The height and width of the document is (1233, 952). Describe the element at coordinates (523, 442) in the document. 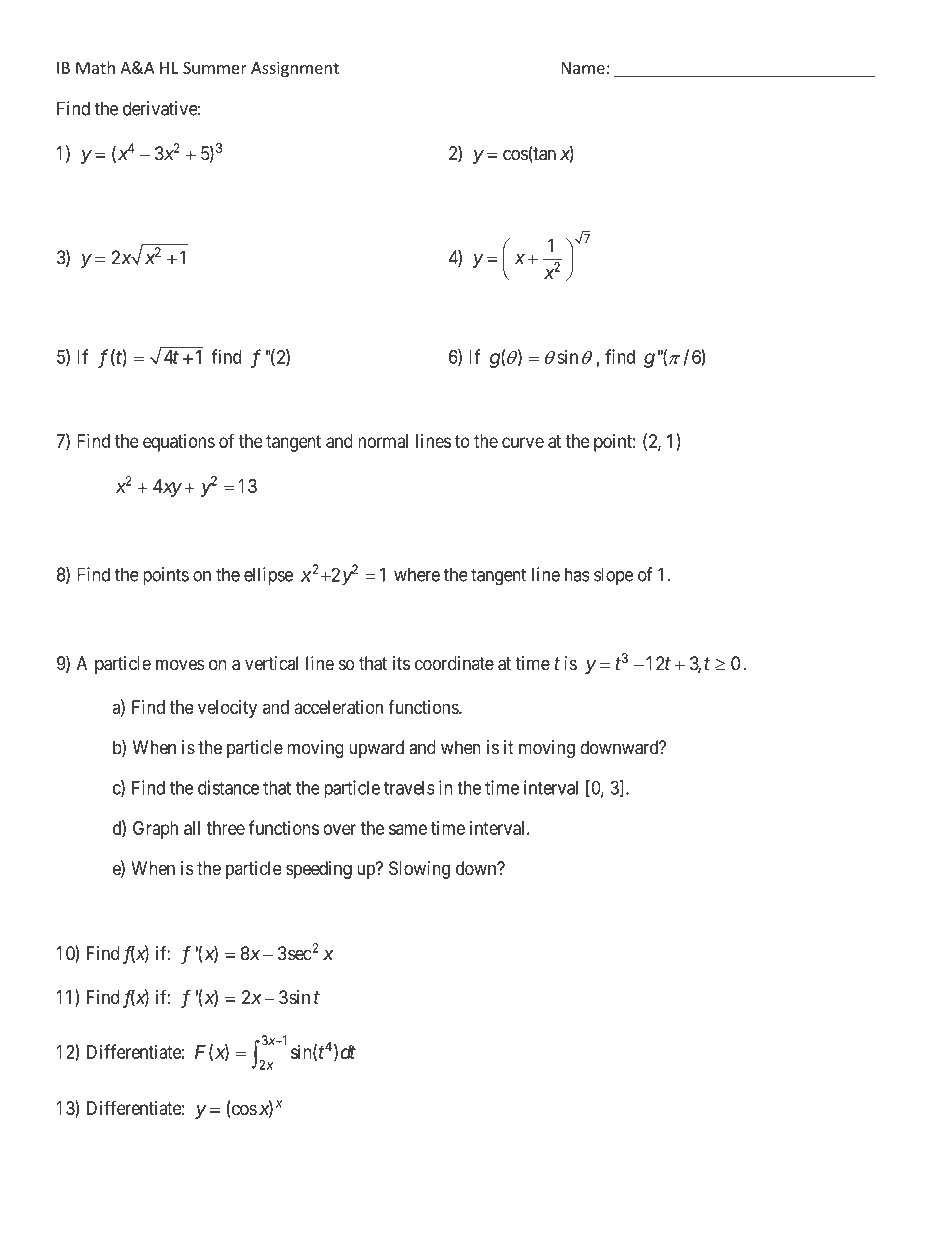

I see `curve` at that location.
